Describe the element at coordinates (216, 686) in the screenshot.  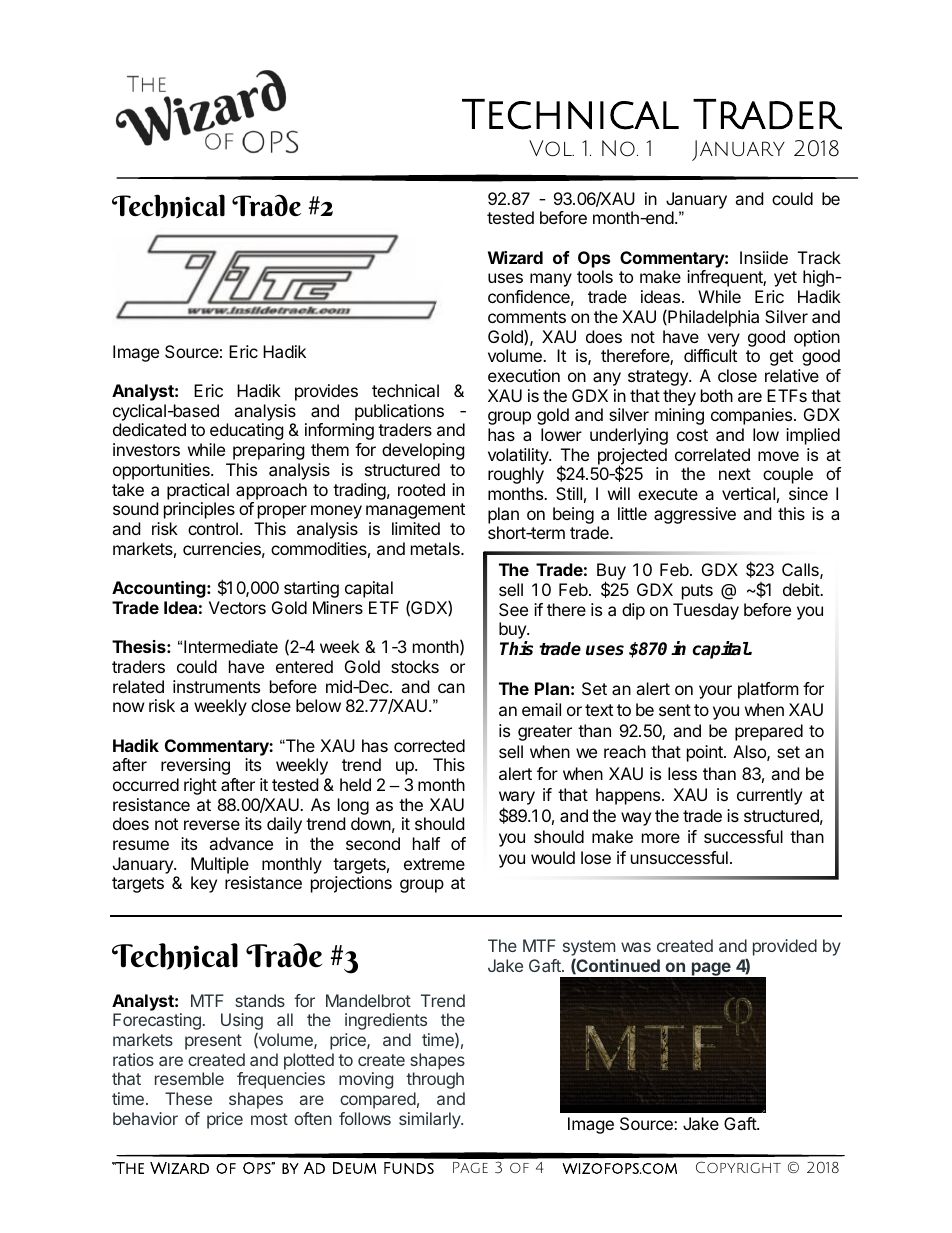
I see `instruments` at that location.
